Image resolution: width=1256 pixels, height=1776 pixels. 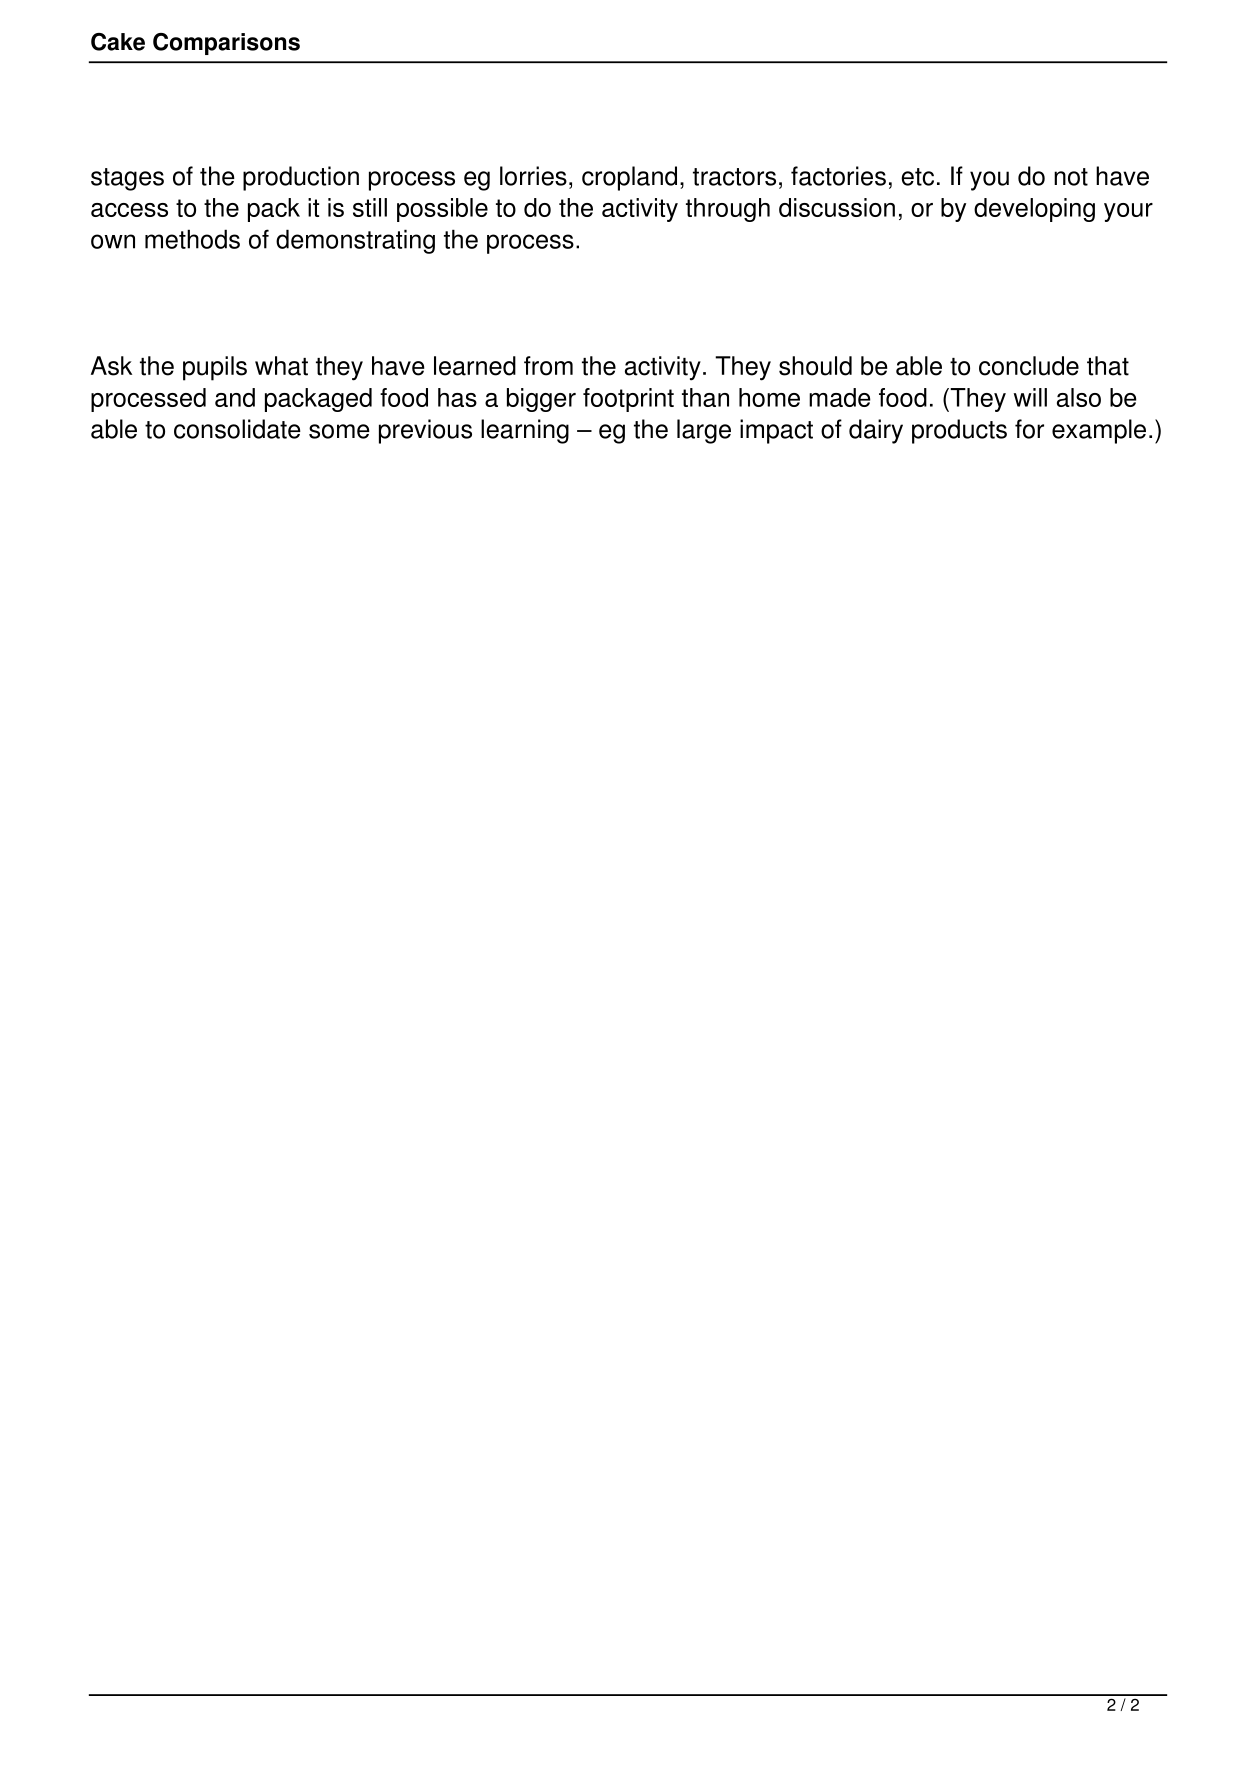 I want to click on consolidate, so click(x=237, y=429).
